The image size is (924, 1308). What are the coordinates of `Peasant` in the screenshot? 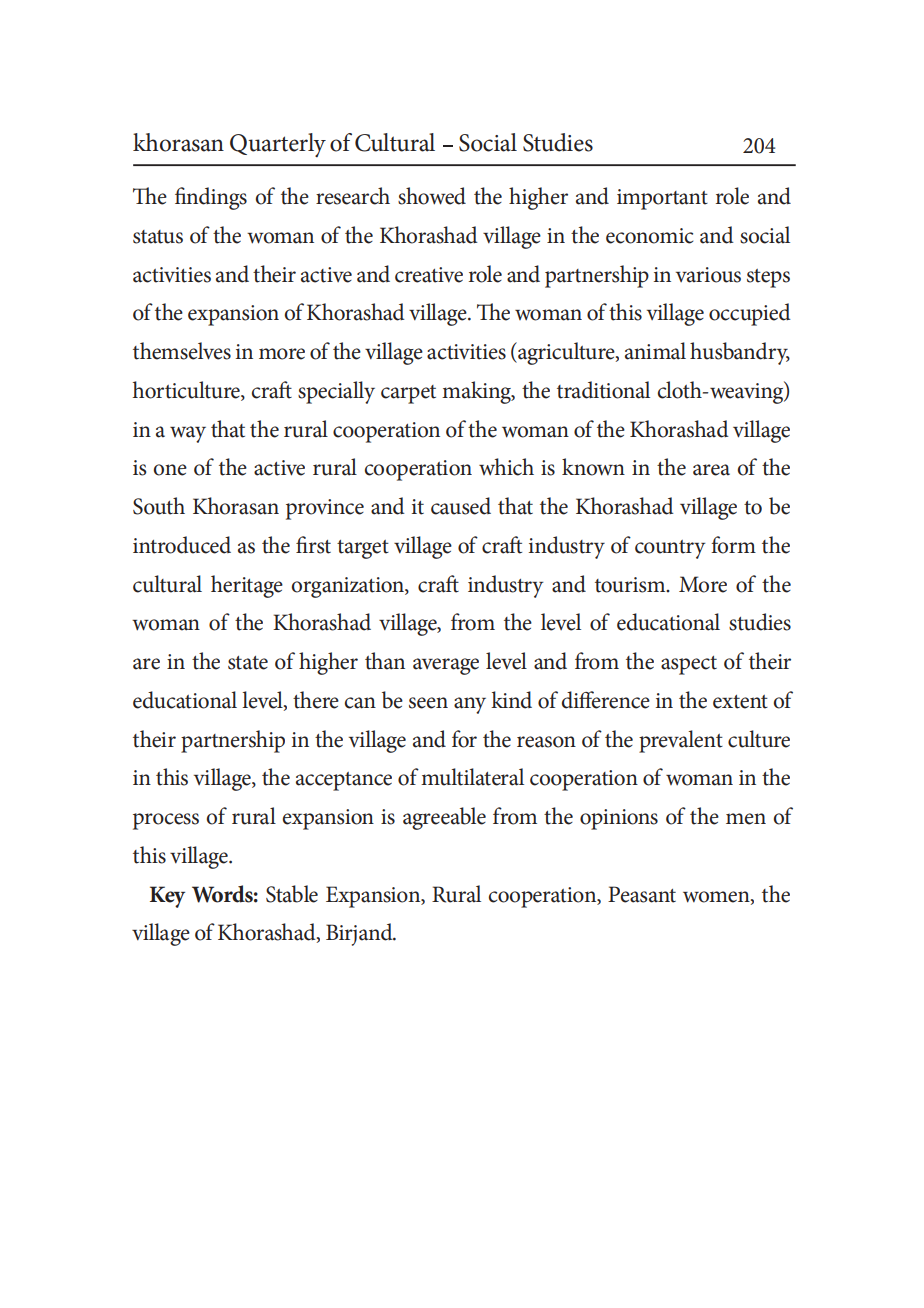 It's located at (642, 894).
